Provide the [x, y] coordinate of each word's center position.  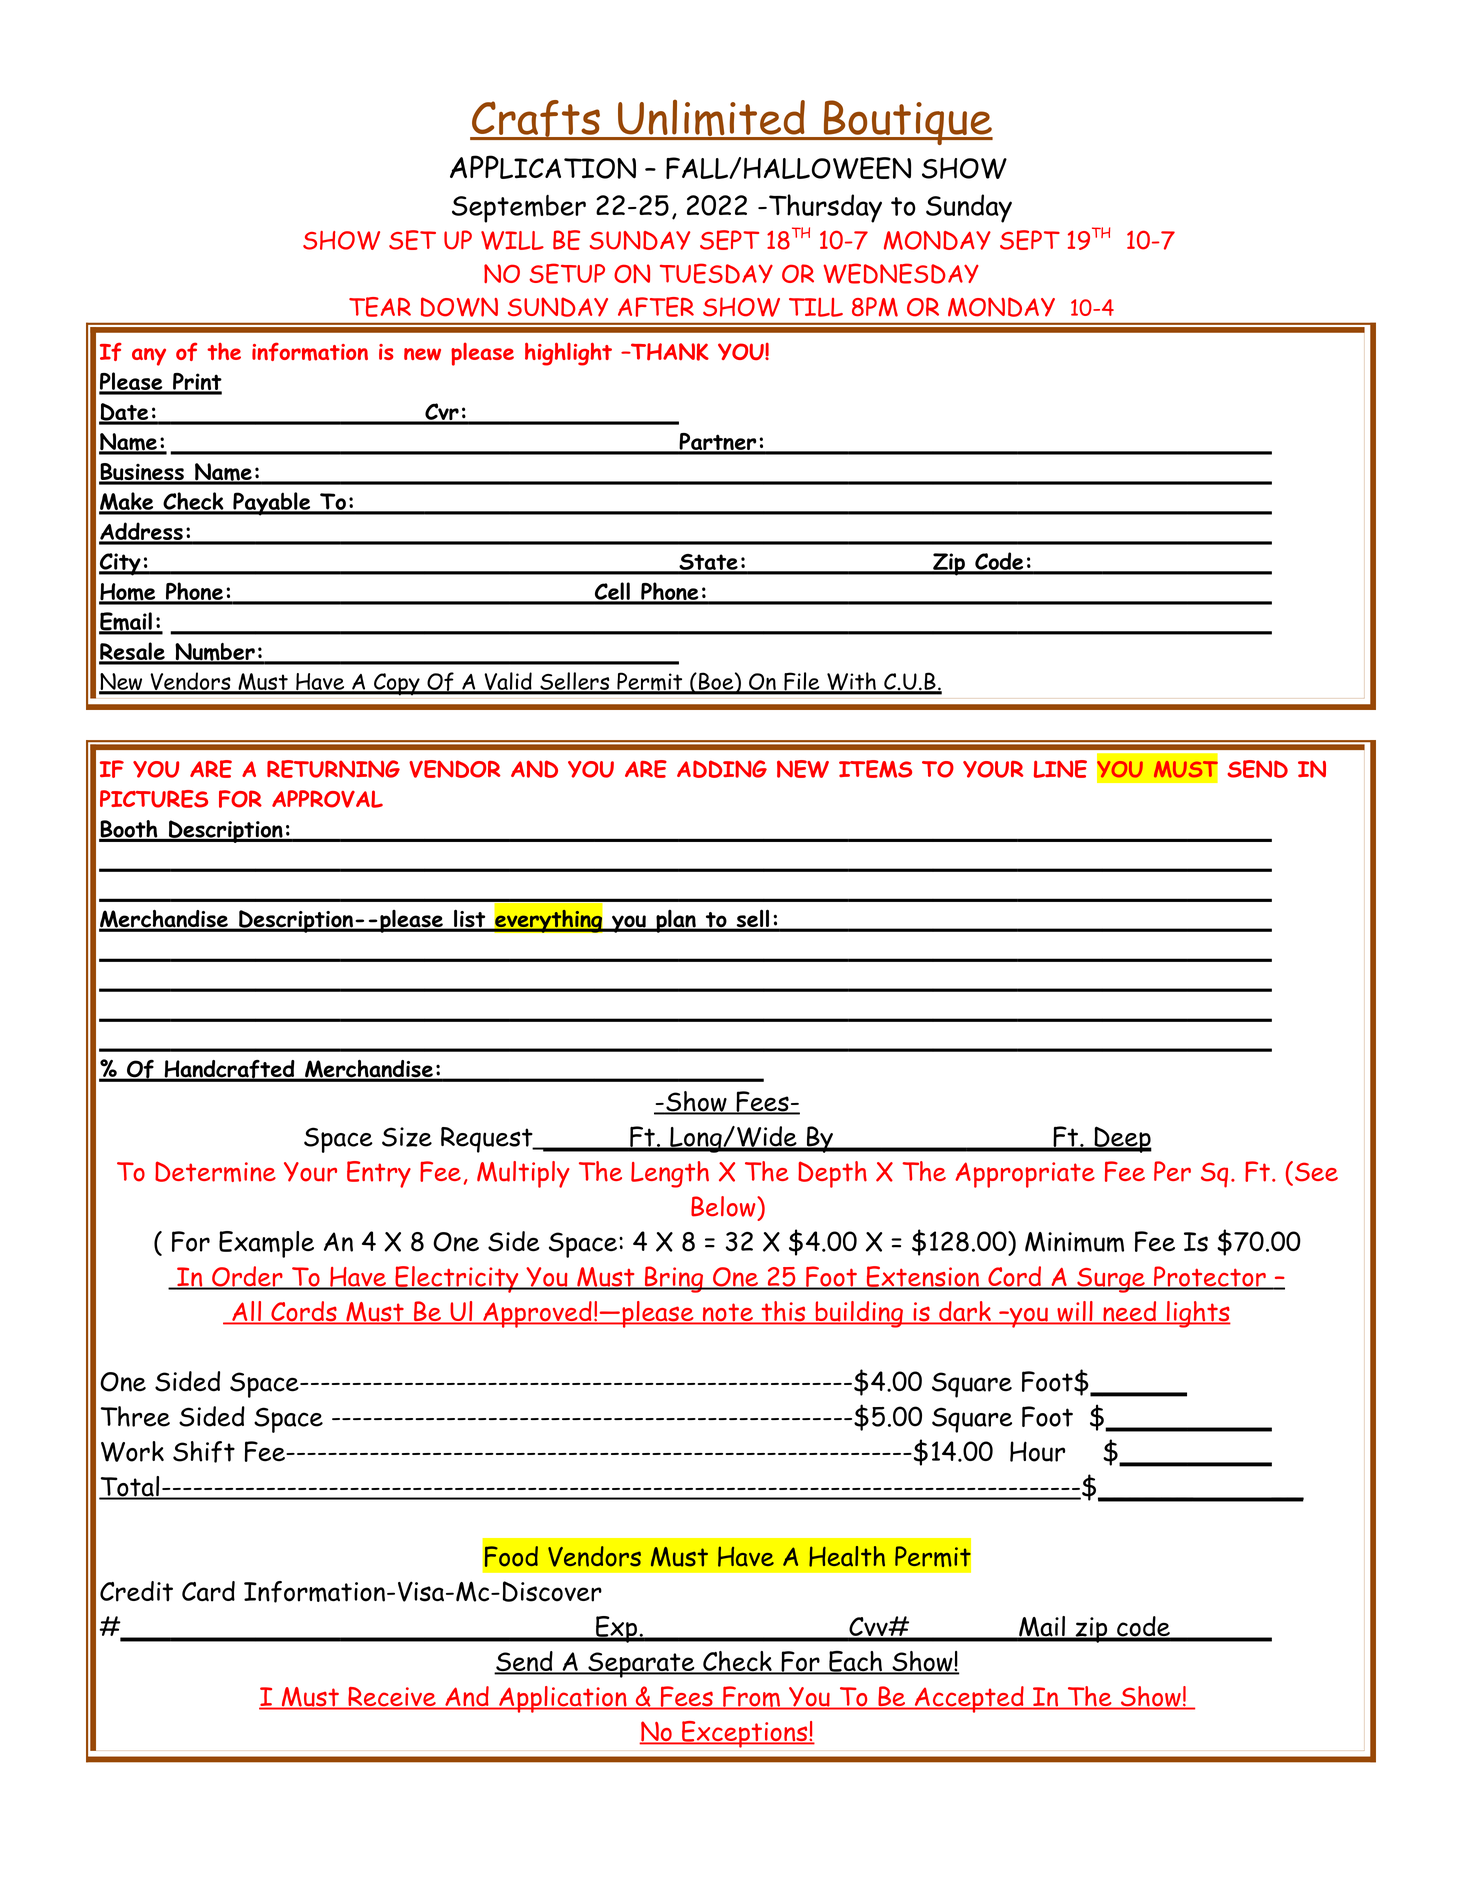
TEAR [380, 307]
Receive [392, 1698]
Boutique [907, 122]
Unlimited [711, 119]
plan [676, 921]
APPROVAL [327, 799]
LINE [1060, 769]
